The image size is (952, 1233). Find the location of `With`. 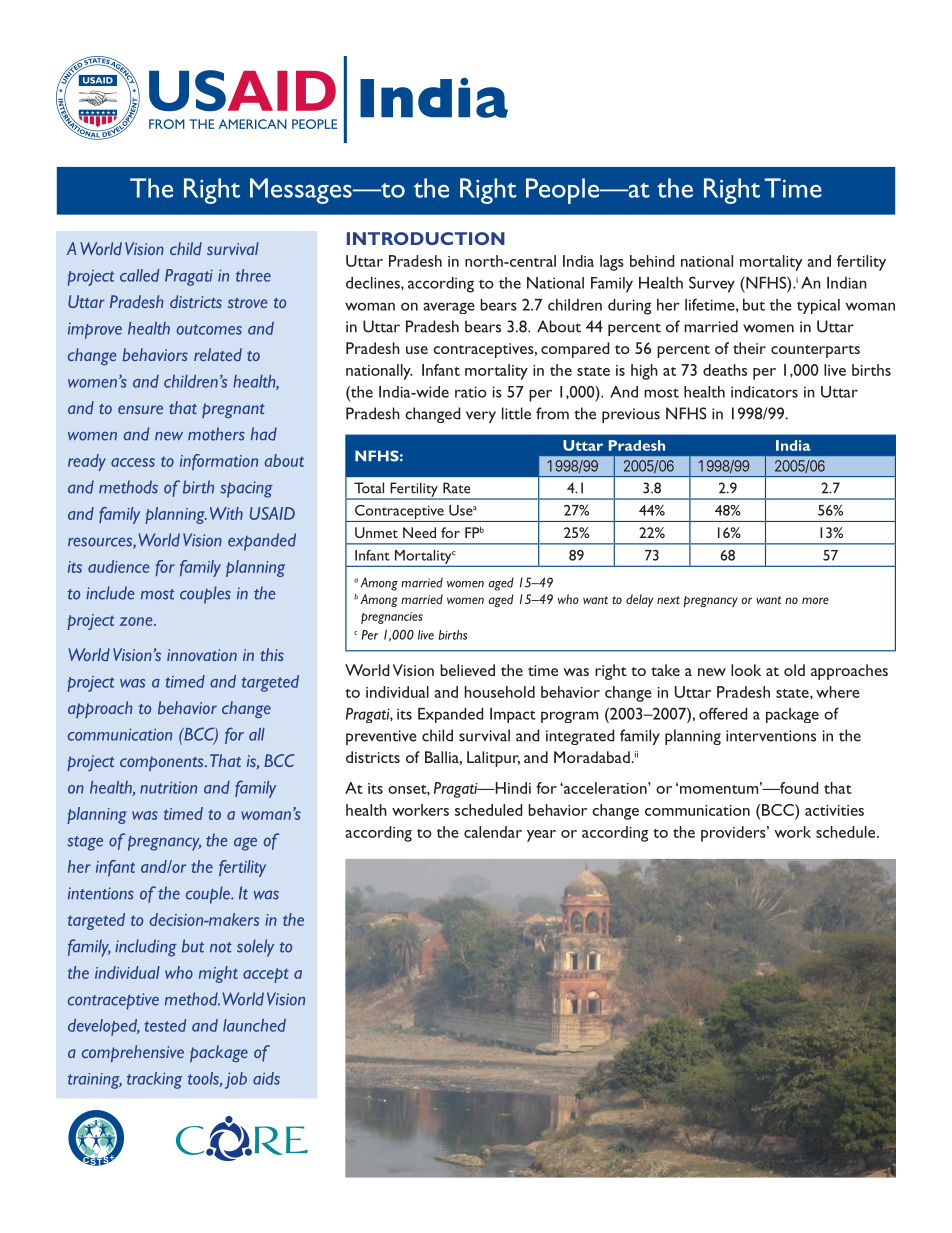

With is located at coordinates (226, 513).
